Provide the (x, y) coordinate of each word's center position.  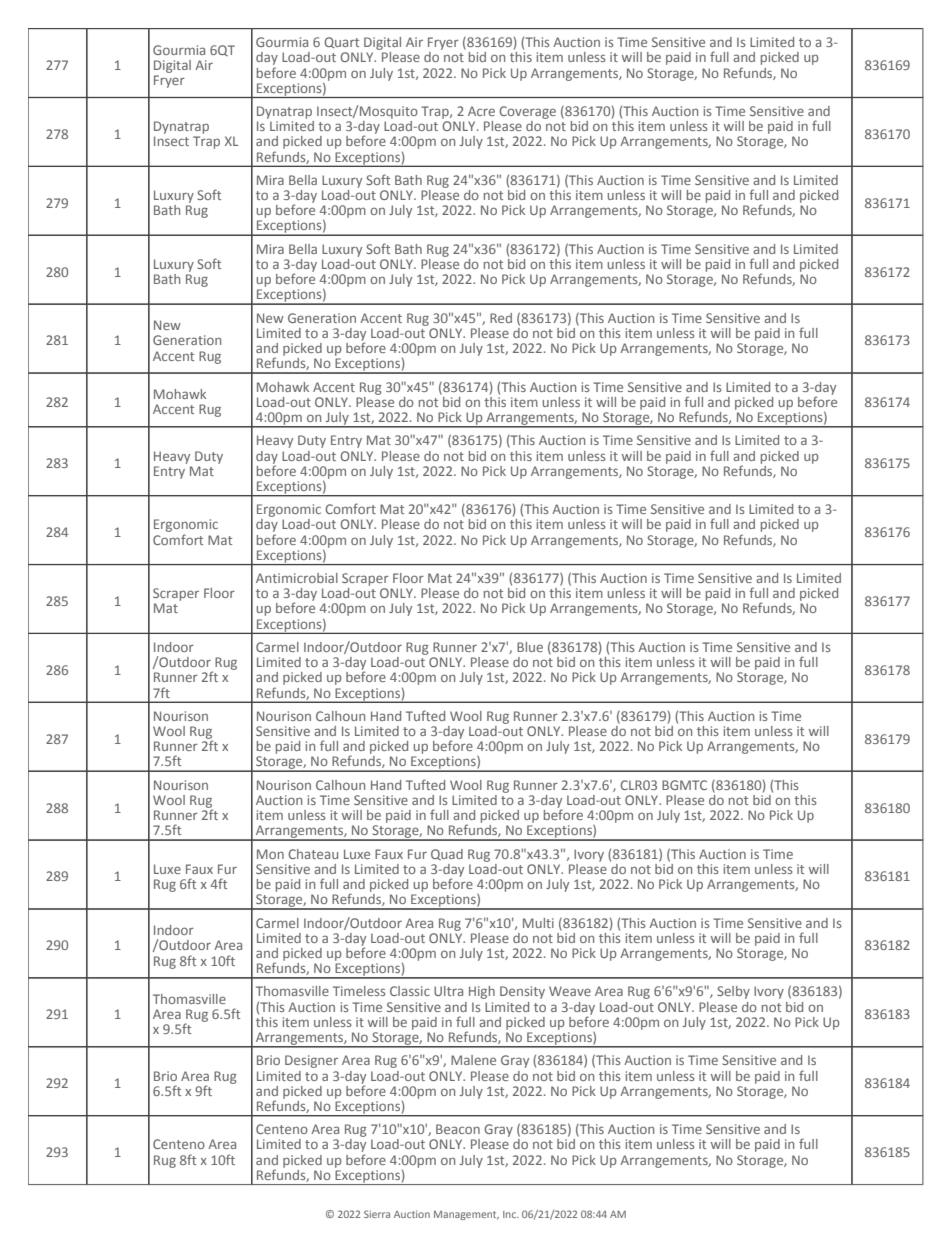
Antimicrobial (297, 578)
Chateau (313, 854)
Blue (530, 647)
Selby (733, 992)
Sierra (377, 1214)
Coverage (527, 112)
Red (501, 318)
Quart (341, 42)
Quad (447, 854)
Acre (481, 111)
